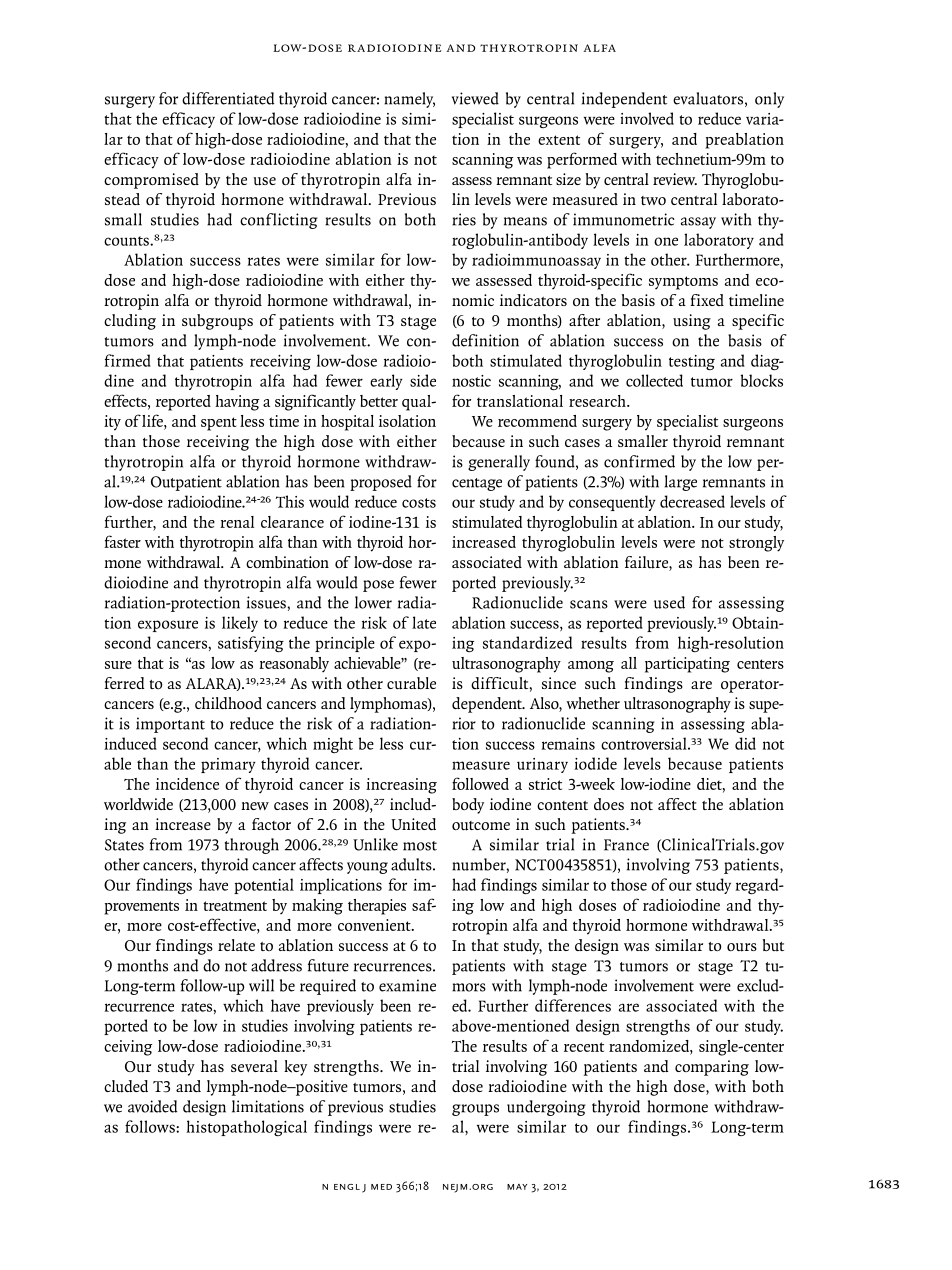  Describe the element at coordinates (219, 424) in the screenshot. I see `spent` at that location.
